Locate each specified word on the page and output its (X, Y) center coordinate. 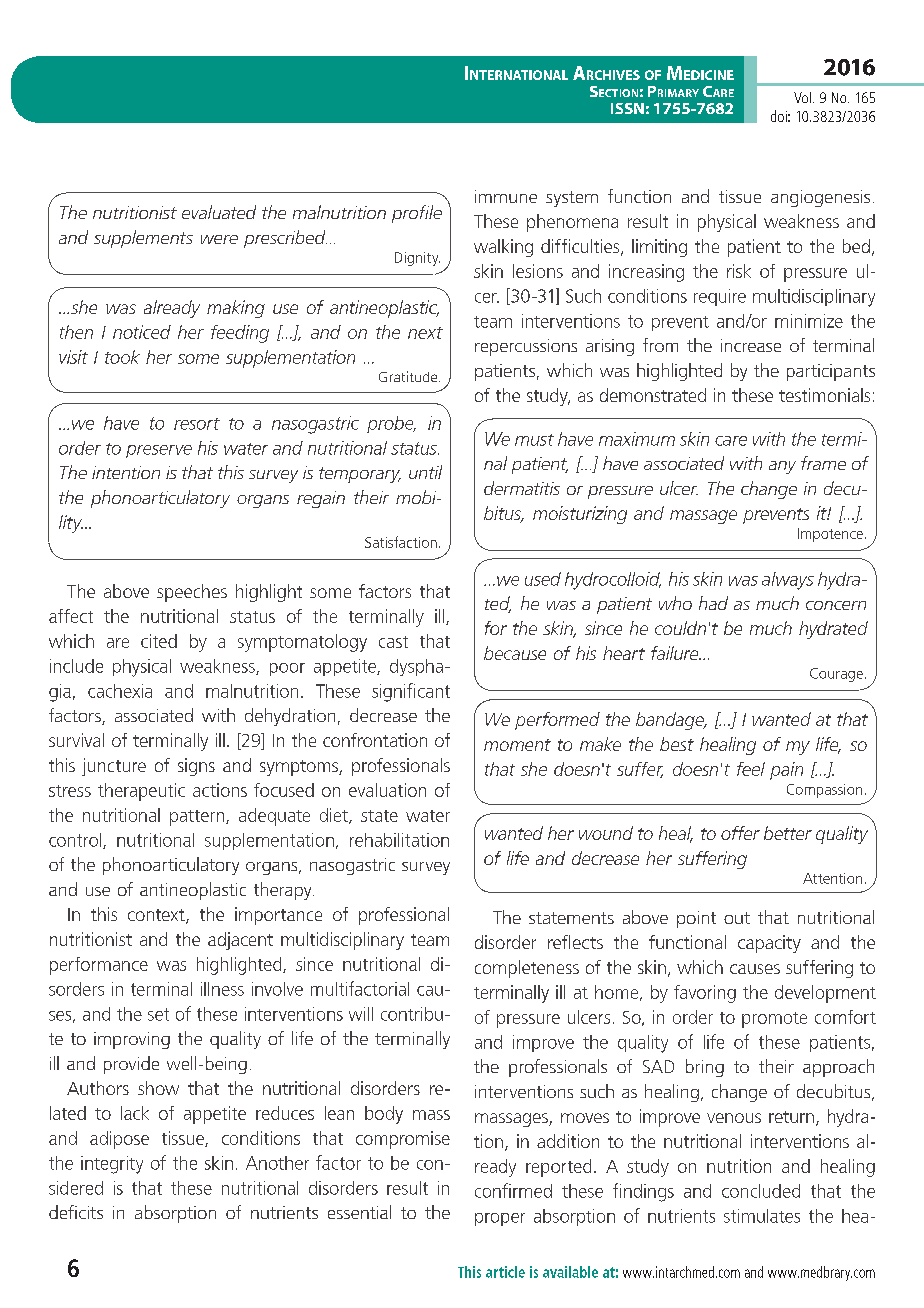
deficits (76, 1212)
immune (506, 196)
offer (740, 833)
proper (500, 1219)
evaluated (219, 212)
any (782, 467)
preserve (159, 451)
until (425, 472)
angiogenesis (820, 198)
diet (335, 816)
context (157, 916)
